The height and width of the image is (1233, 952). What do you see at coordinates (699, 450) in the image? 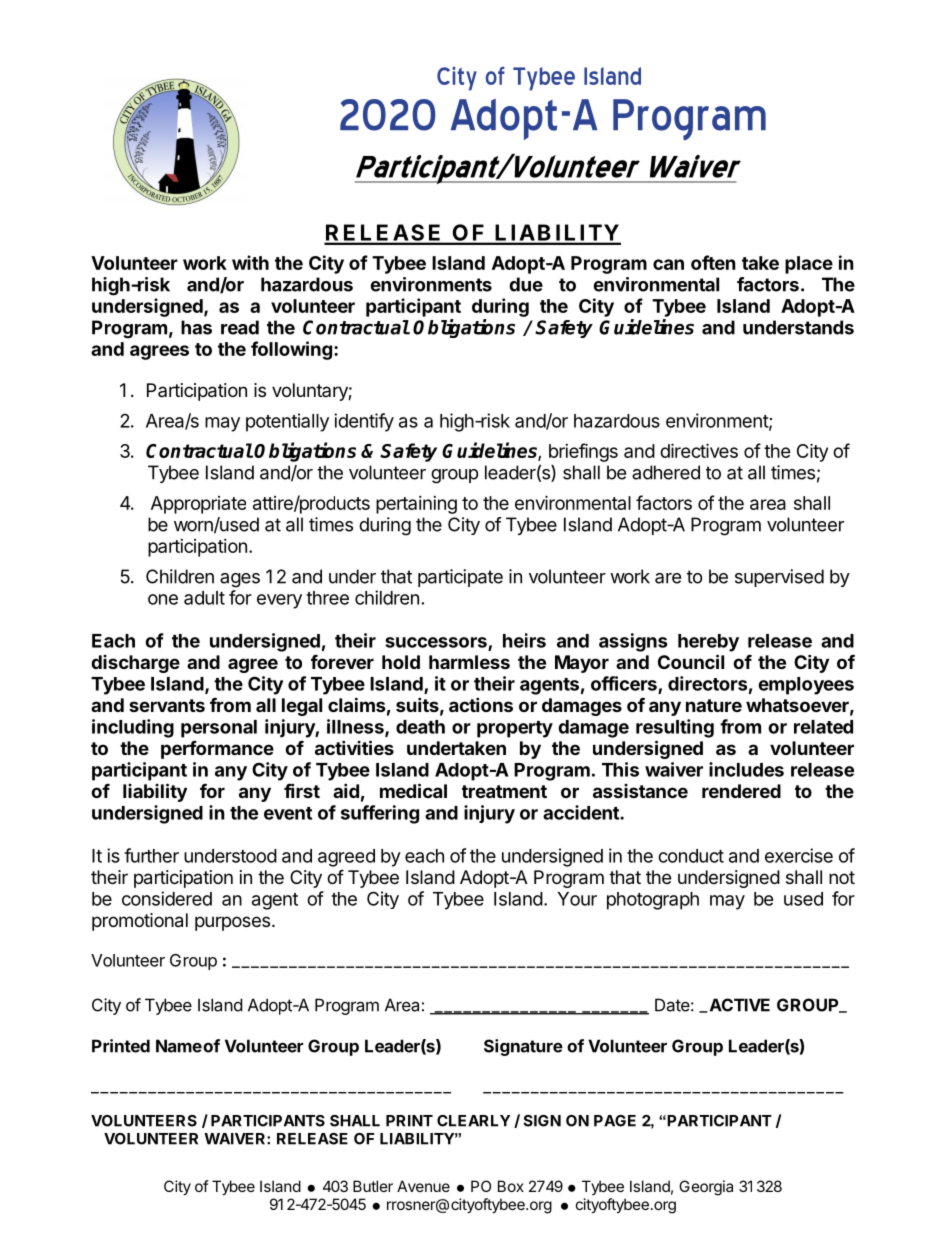
I see `directives` at bounding box center [699, 450].
